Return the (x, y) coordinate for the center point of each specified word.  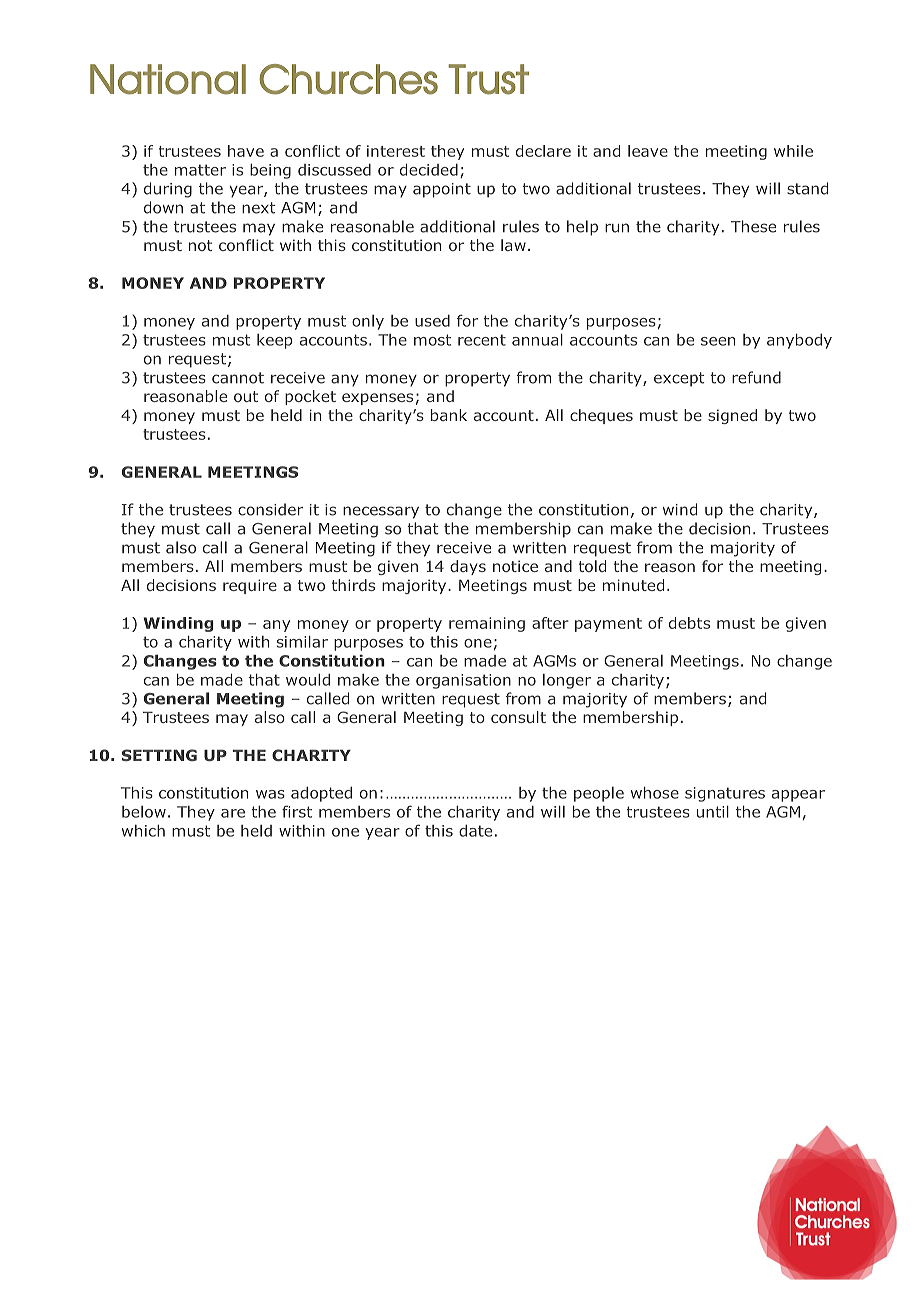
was (270, 794)
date (475, 831)
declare (543, 151)
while (793, 151)
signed (732, 416)
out (246, 396)
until (713, 812)
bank (449, 415)
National (168, 79)
